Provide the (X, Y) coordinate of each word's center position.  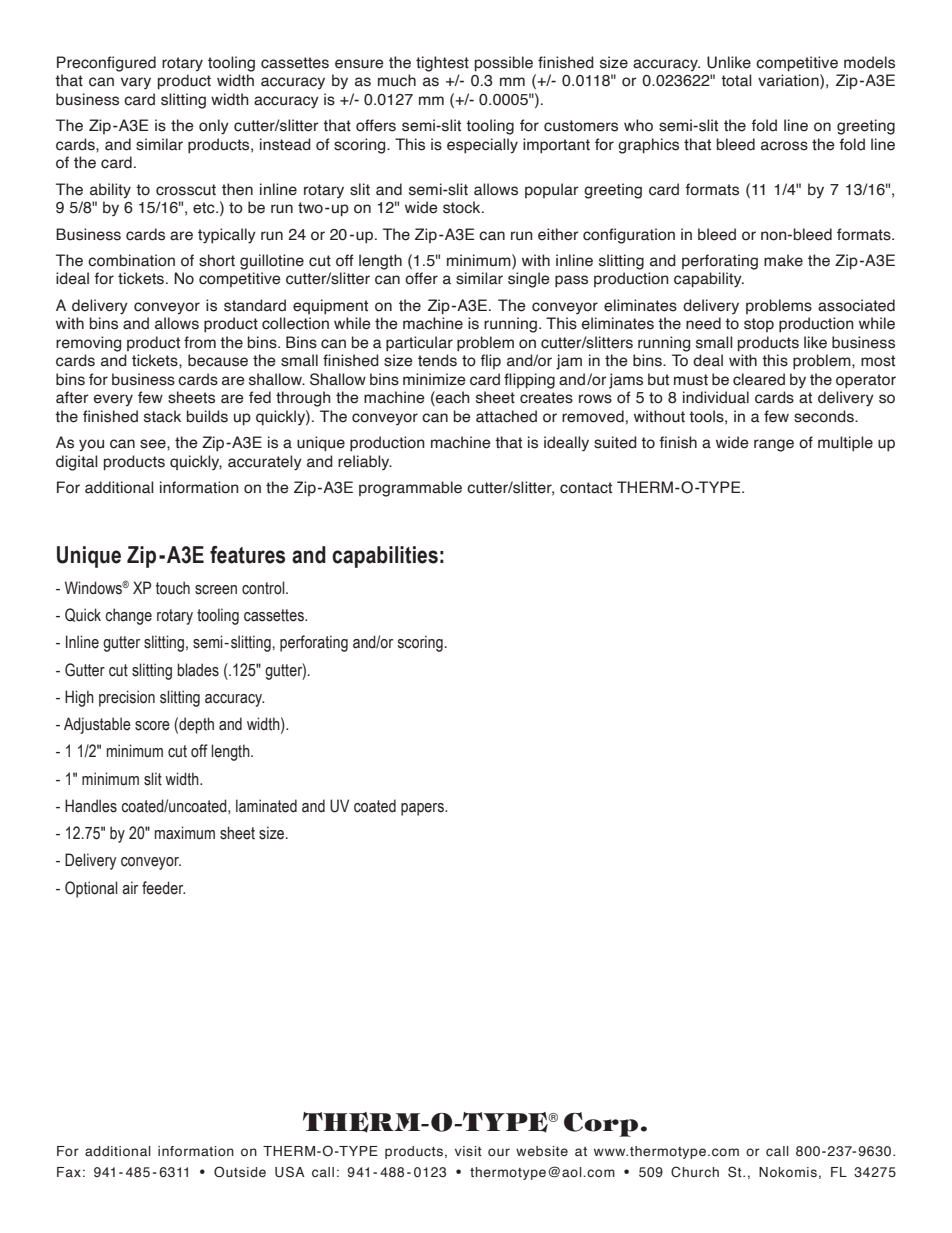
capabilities (385, 557)
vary (136, 83)
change (128, 616)
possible (504, 64)
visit (468, 1151)
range (774, 445)
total (736, 80)
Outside (240, 1172)
